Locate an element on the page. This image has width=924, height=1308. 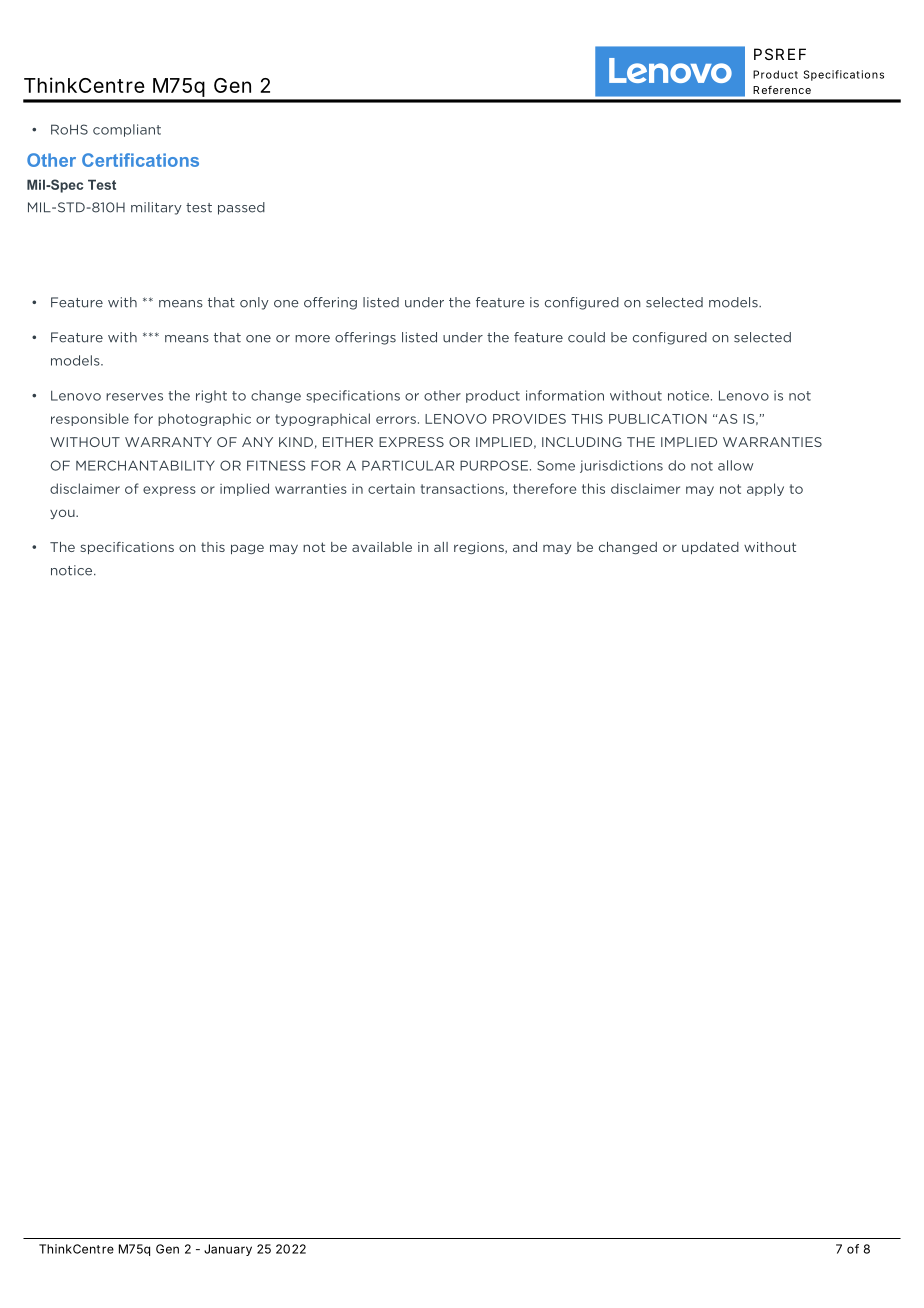
updated is located at coordinates (710, 548).
